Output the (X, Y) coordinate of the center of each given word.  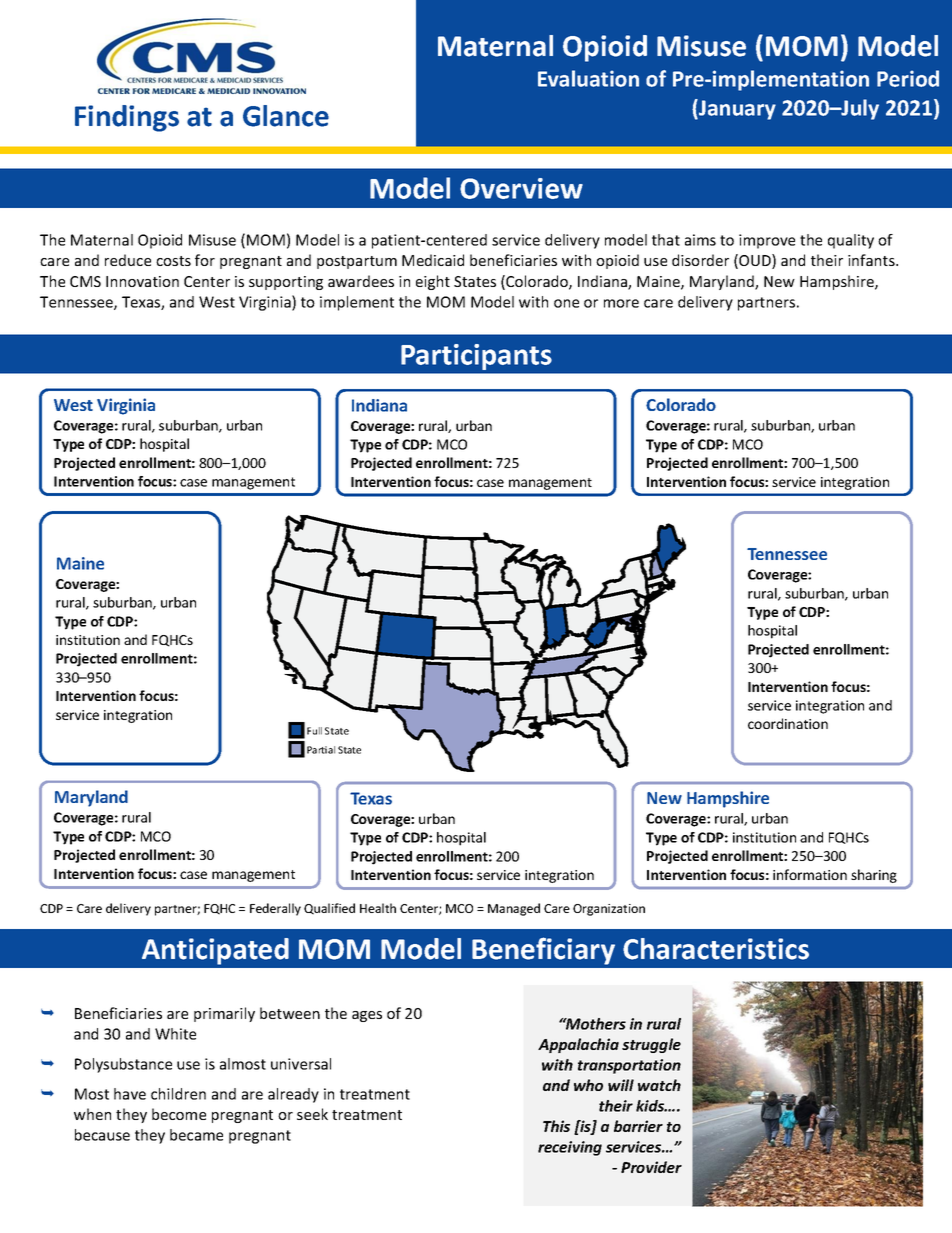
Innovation (142, 281)
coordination (788, 723)
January (736, 109)
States (475, 281)
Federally (275, 909)
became (196, 1135)
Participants (476, 358)
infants (872, 260)
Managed (514, 909)
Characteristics (716, 949)
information (810, 874)
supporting (286, 283)
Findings (127, 118)
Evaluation (588, 78)
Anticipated (215, 951)
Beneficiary (543, 951)
